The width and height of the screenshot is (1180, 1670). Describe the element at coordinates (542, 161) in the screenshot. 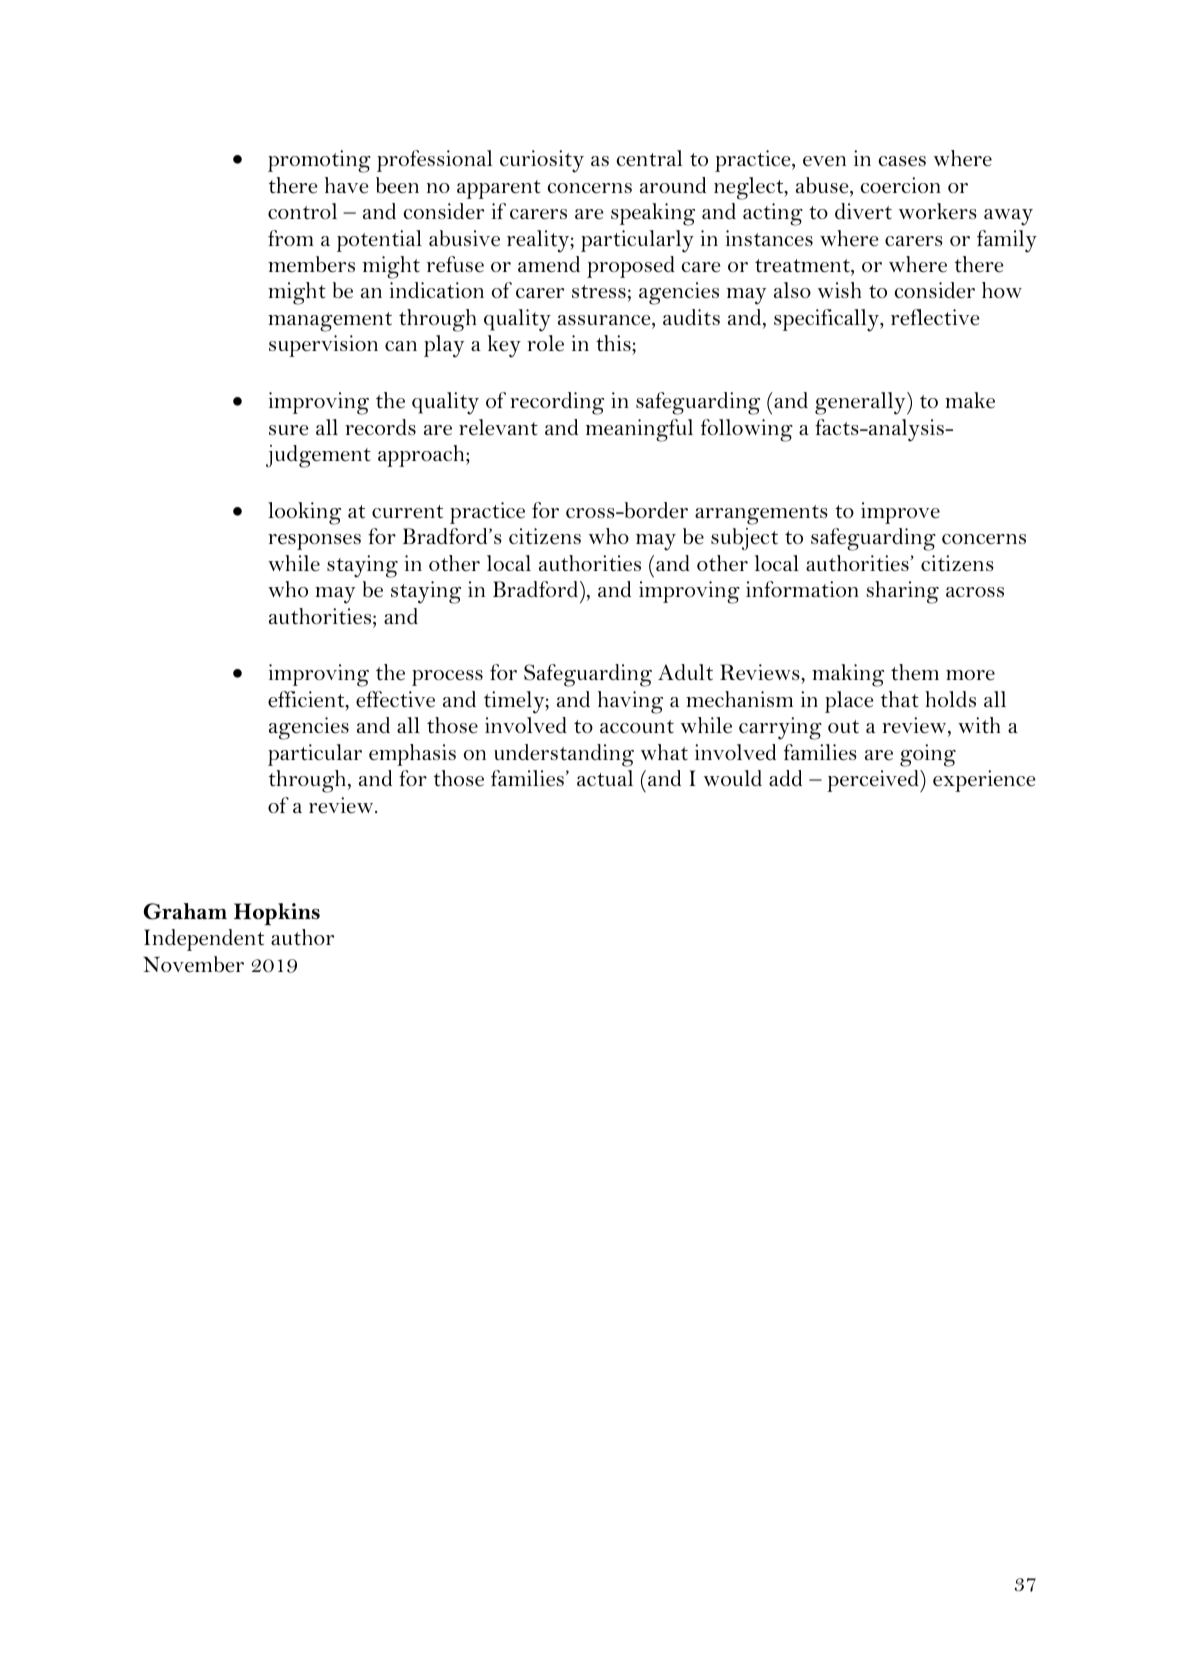

I see `curiosity` at that location.
